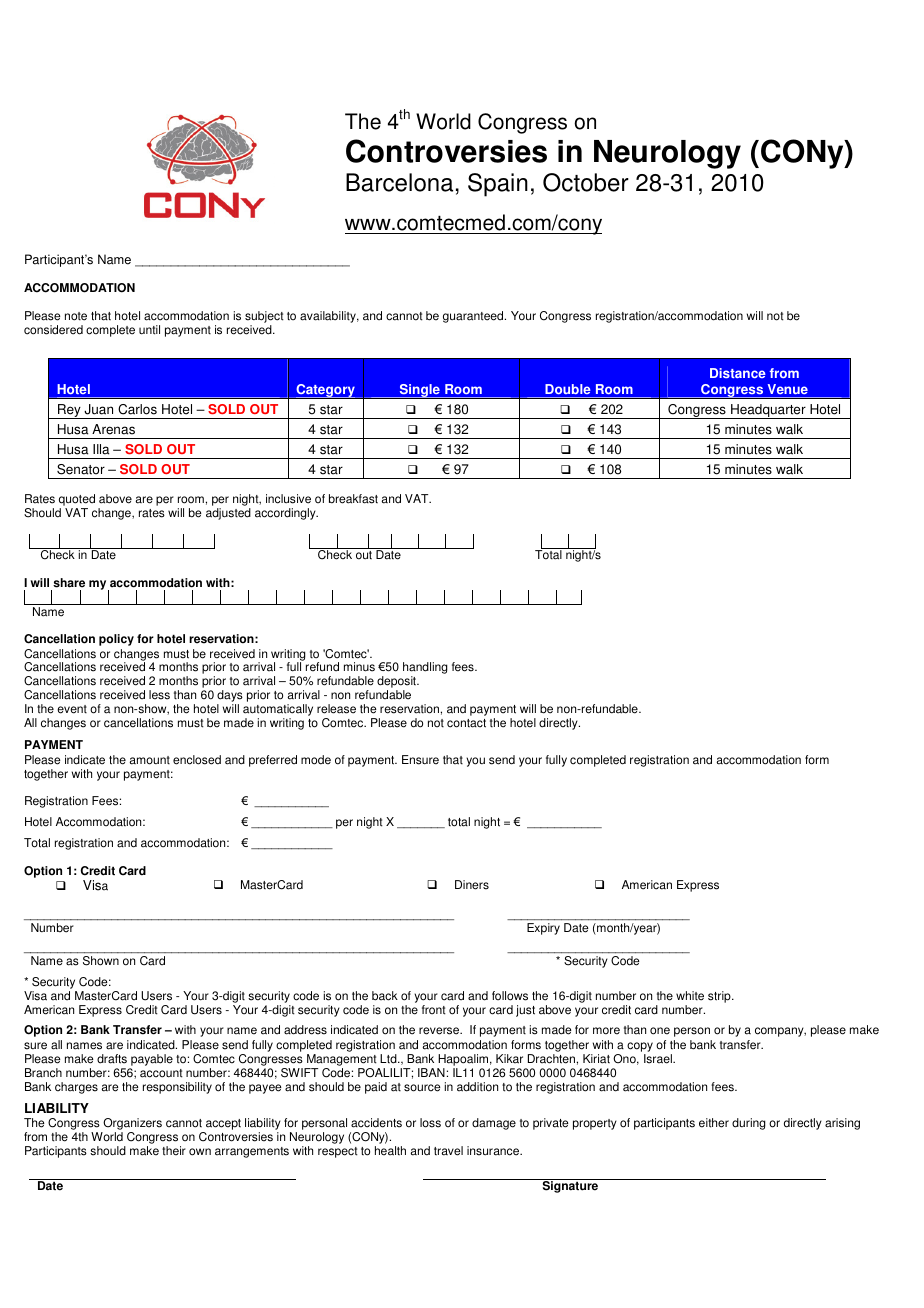  Describe the element at coordinates (768, 411) in the screenshot. I see `Headquarter` at that location.
